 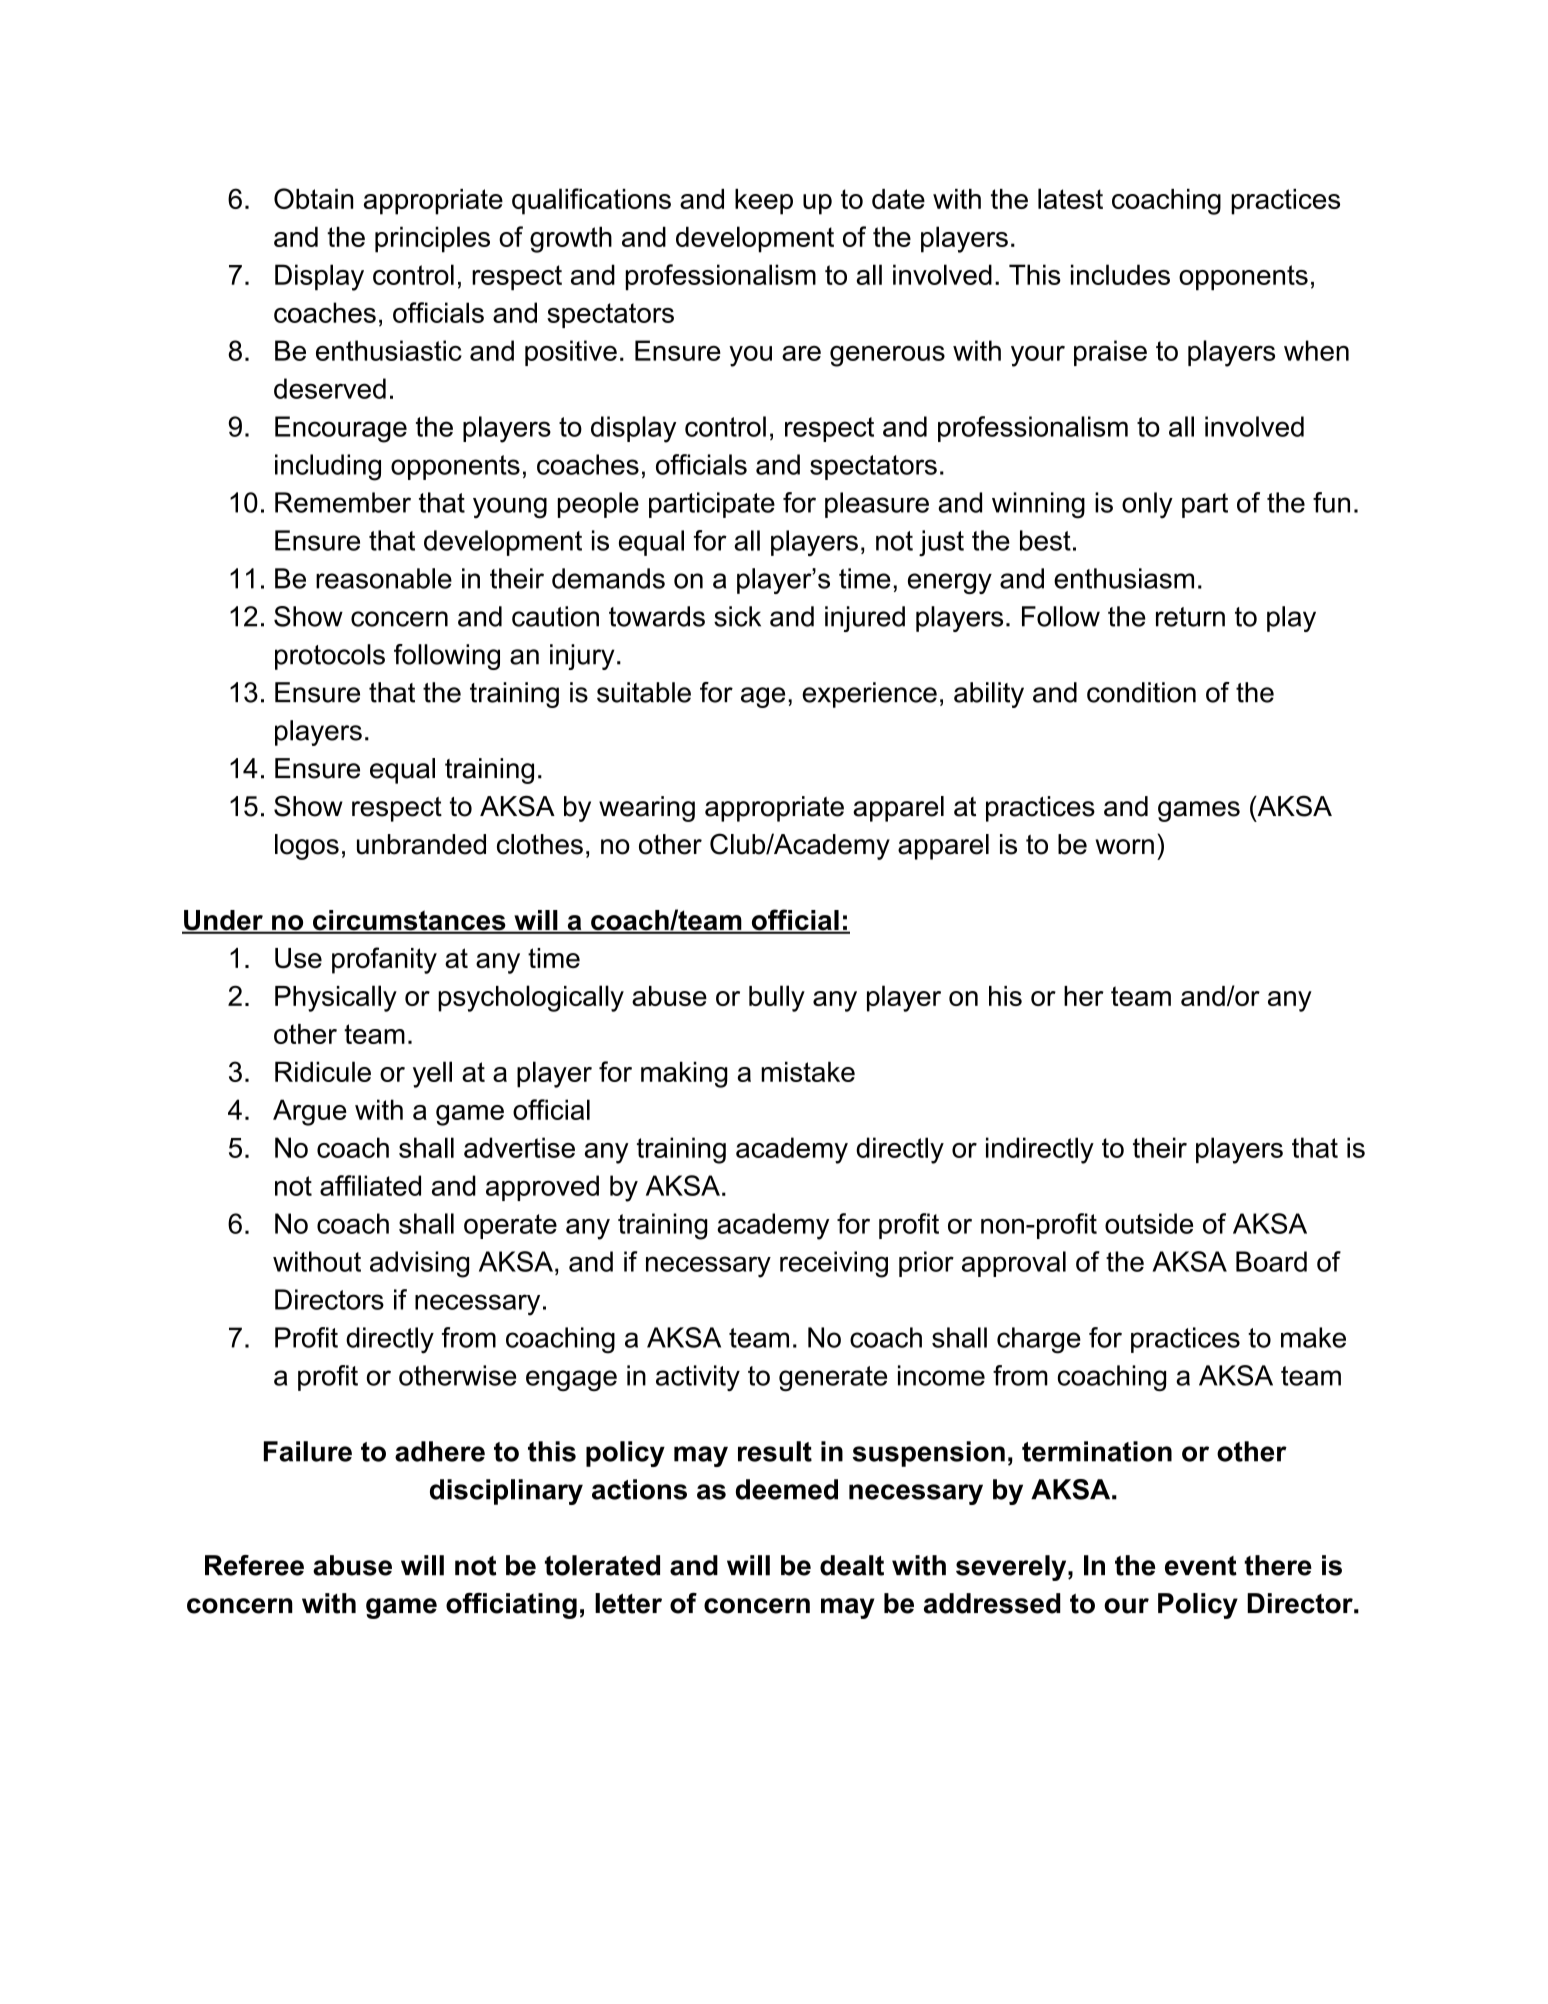 What do you see at coordinates (254, 1565) in the screenshot?
I see `Referee` at bounding box center [254, 1565].
